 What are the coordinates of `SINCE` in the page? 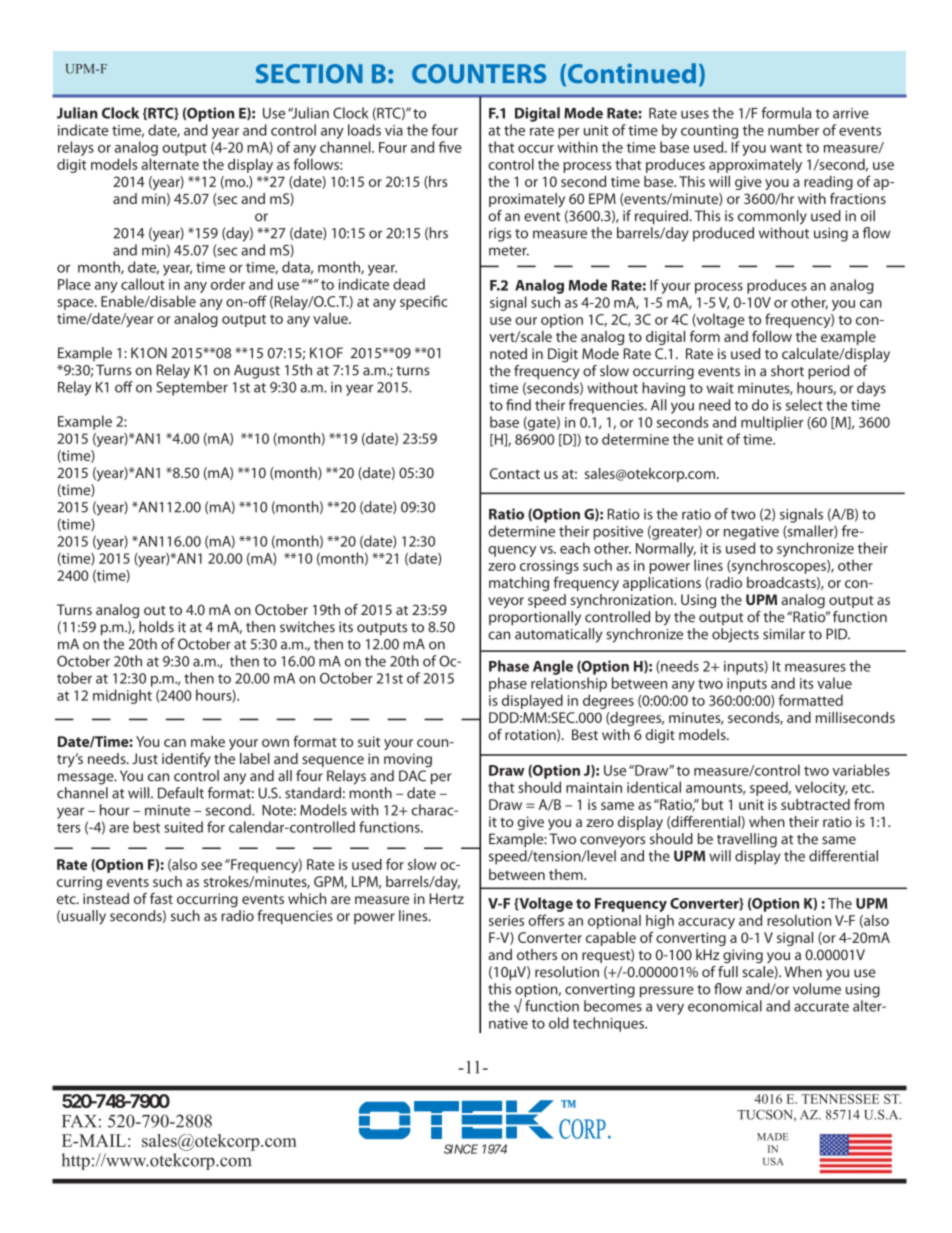 It's located at (461, 1149).
